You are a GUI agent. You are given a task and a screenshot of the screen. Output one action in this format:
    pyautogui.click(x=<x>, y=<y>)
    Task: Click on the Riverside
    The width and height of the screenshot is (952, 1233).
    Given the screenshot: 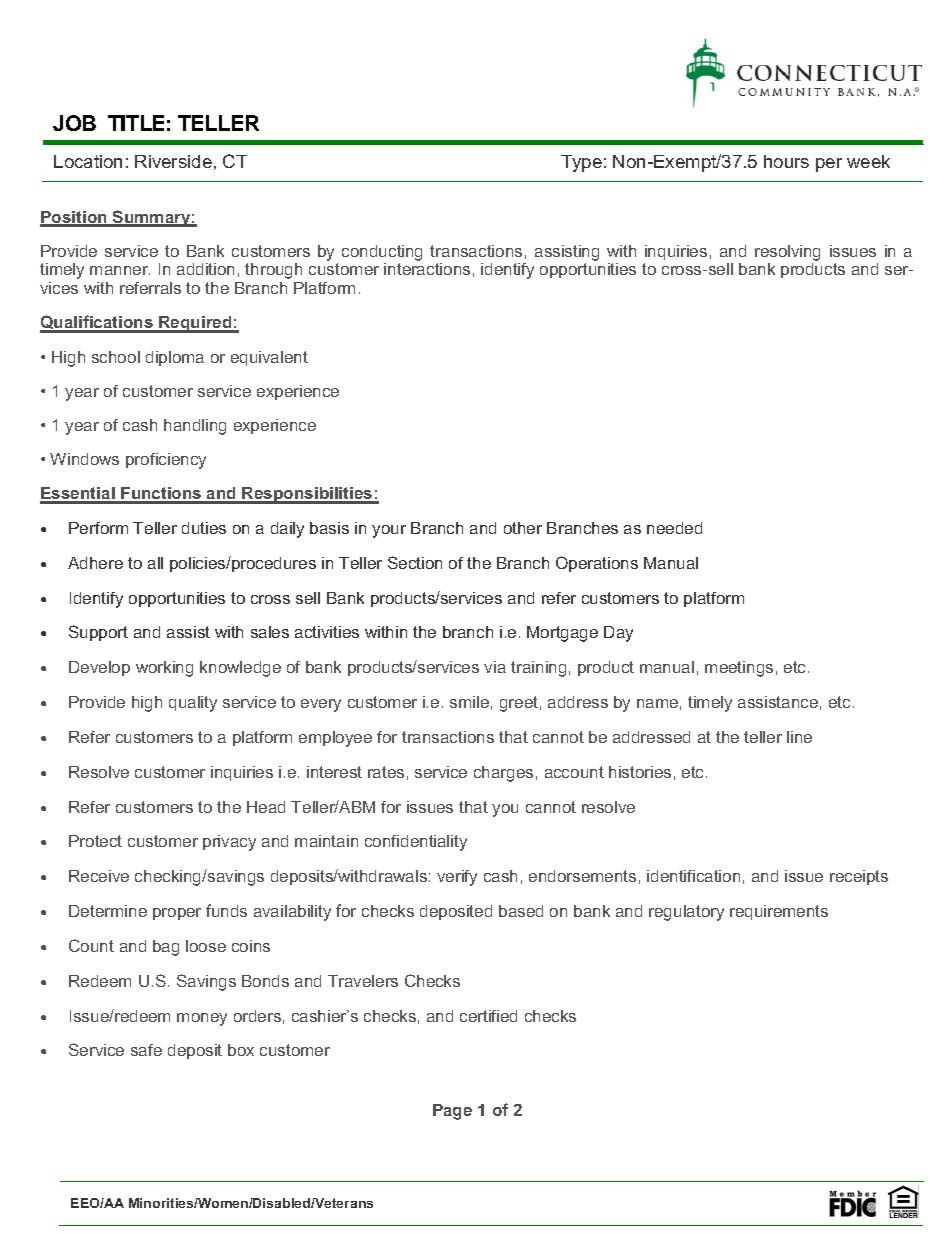 What is the action you would take?
    pyautogui.click(x=173, y=161)
